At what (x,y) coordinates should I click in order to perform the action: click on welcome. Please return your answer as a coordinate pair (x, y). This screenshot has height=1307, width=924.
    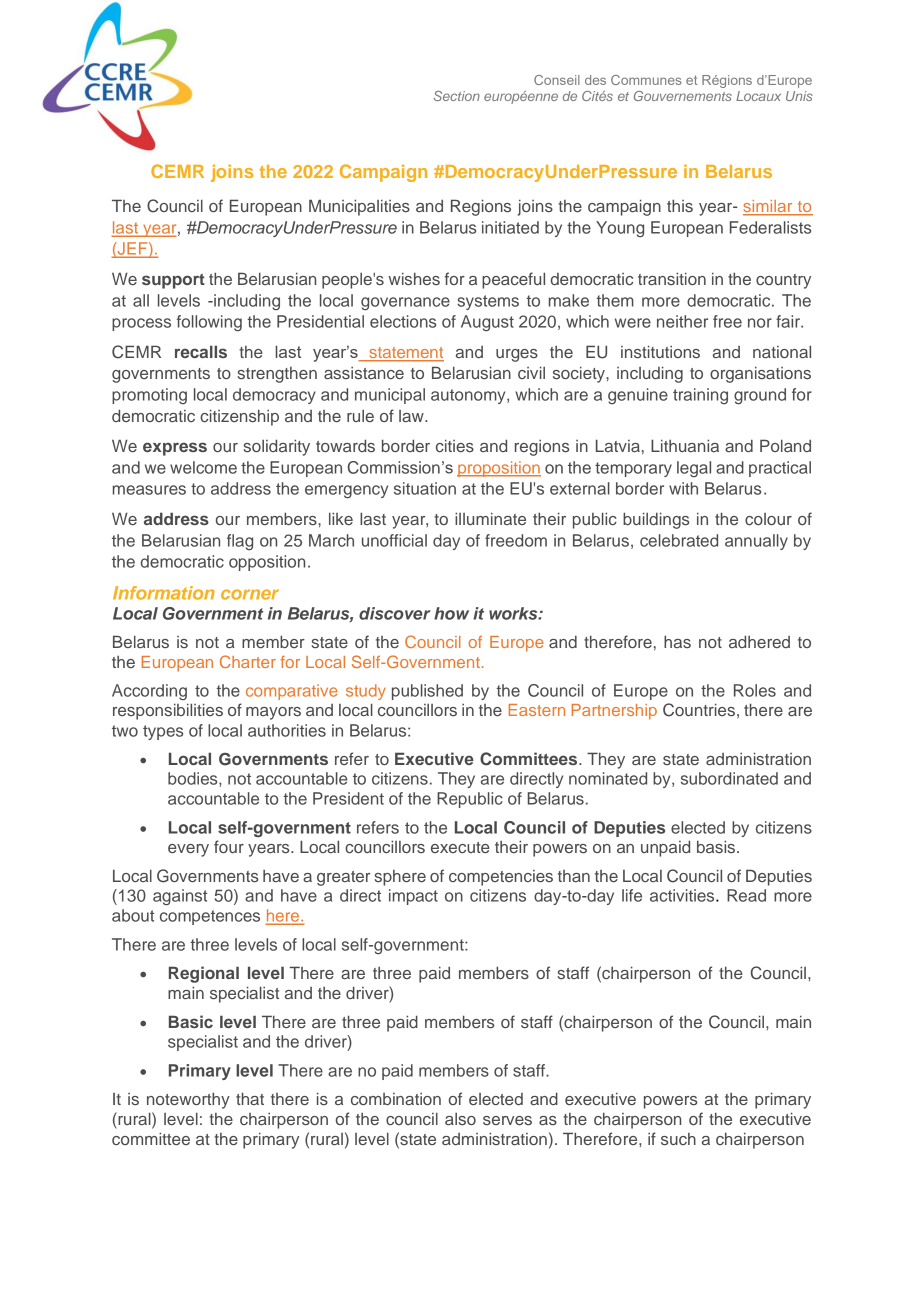
    Looking at the image, I should click on (203, 467).
